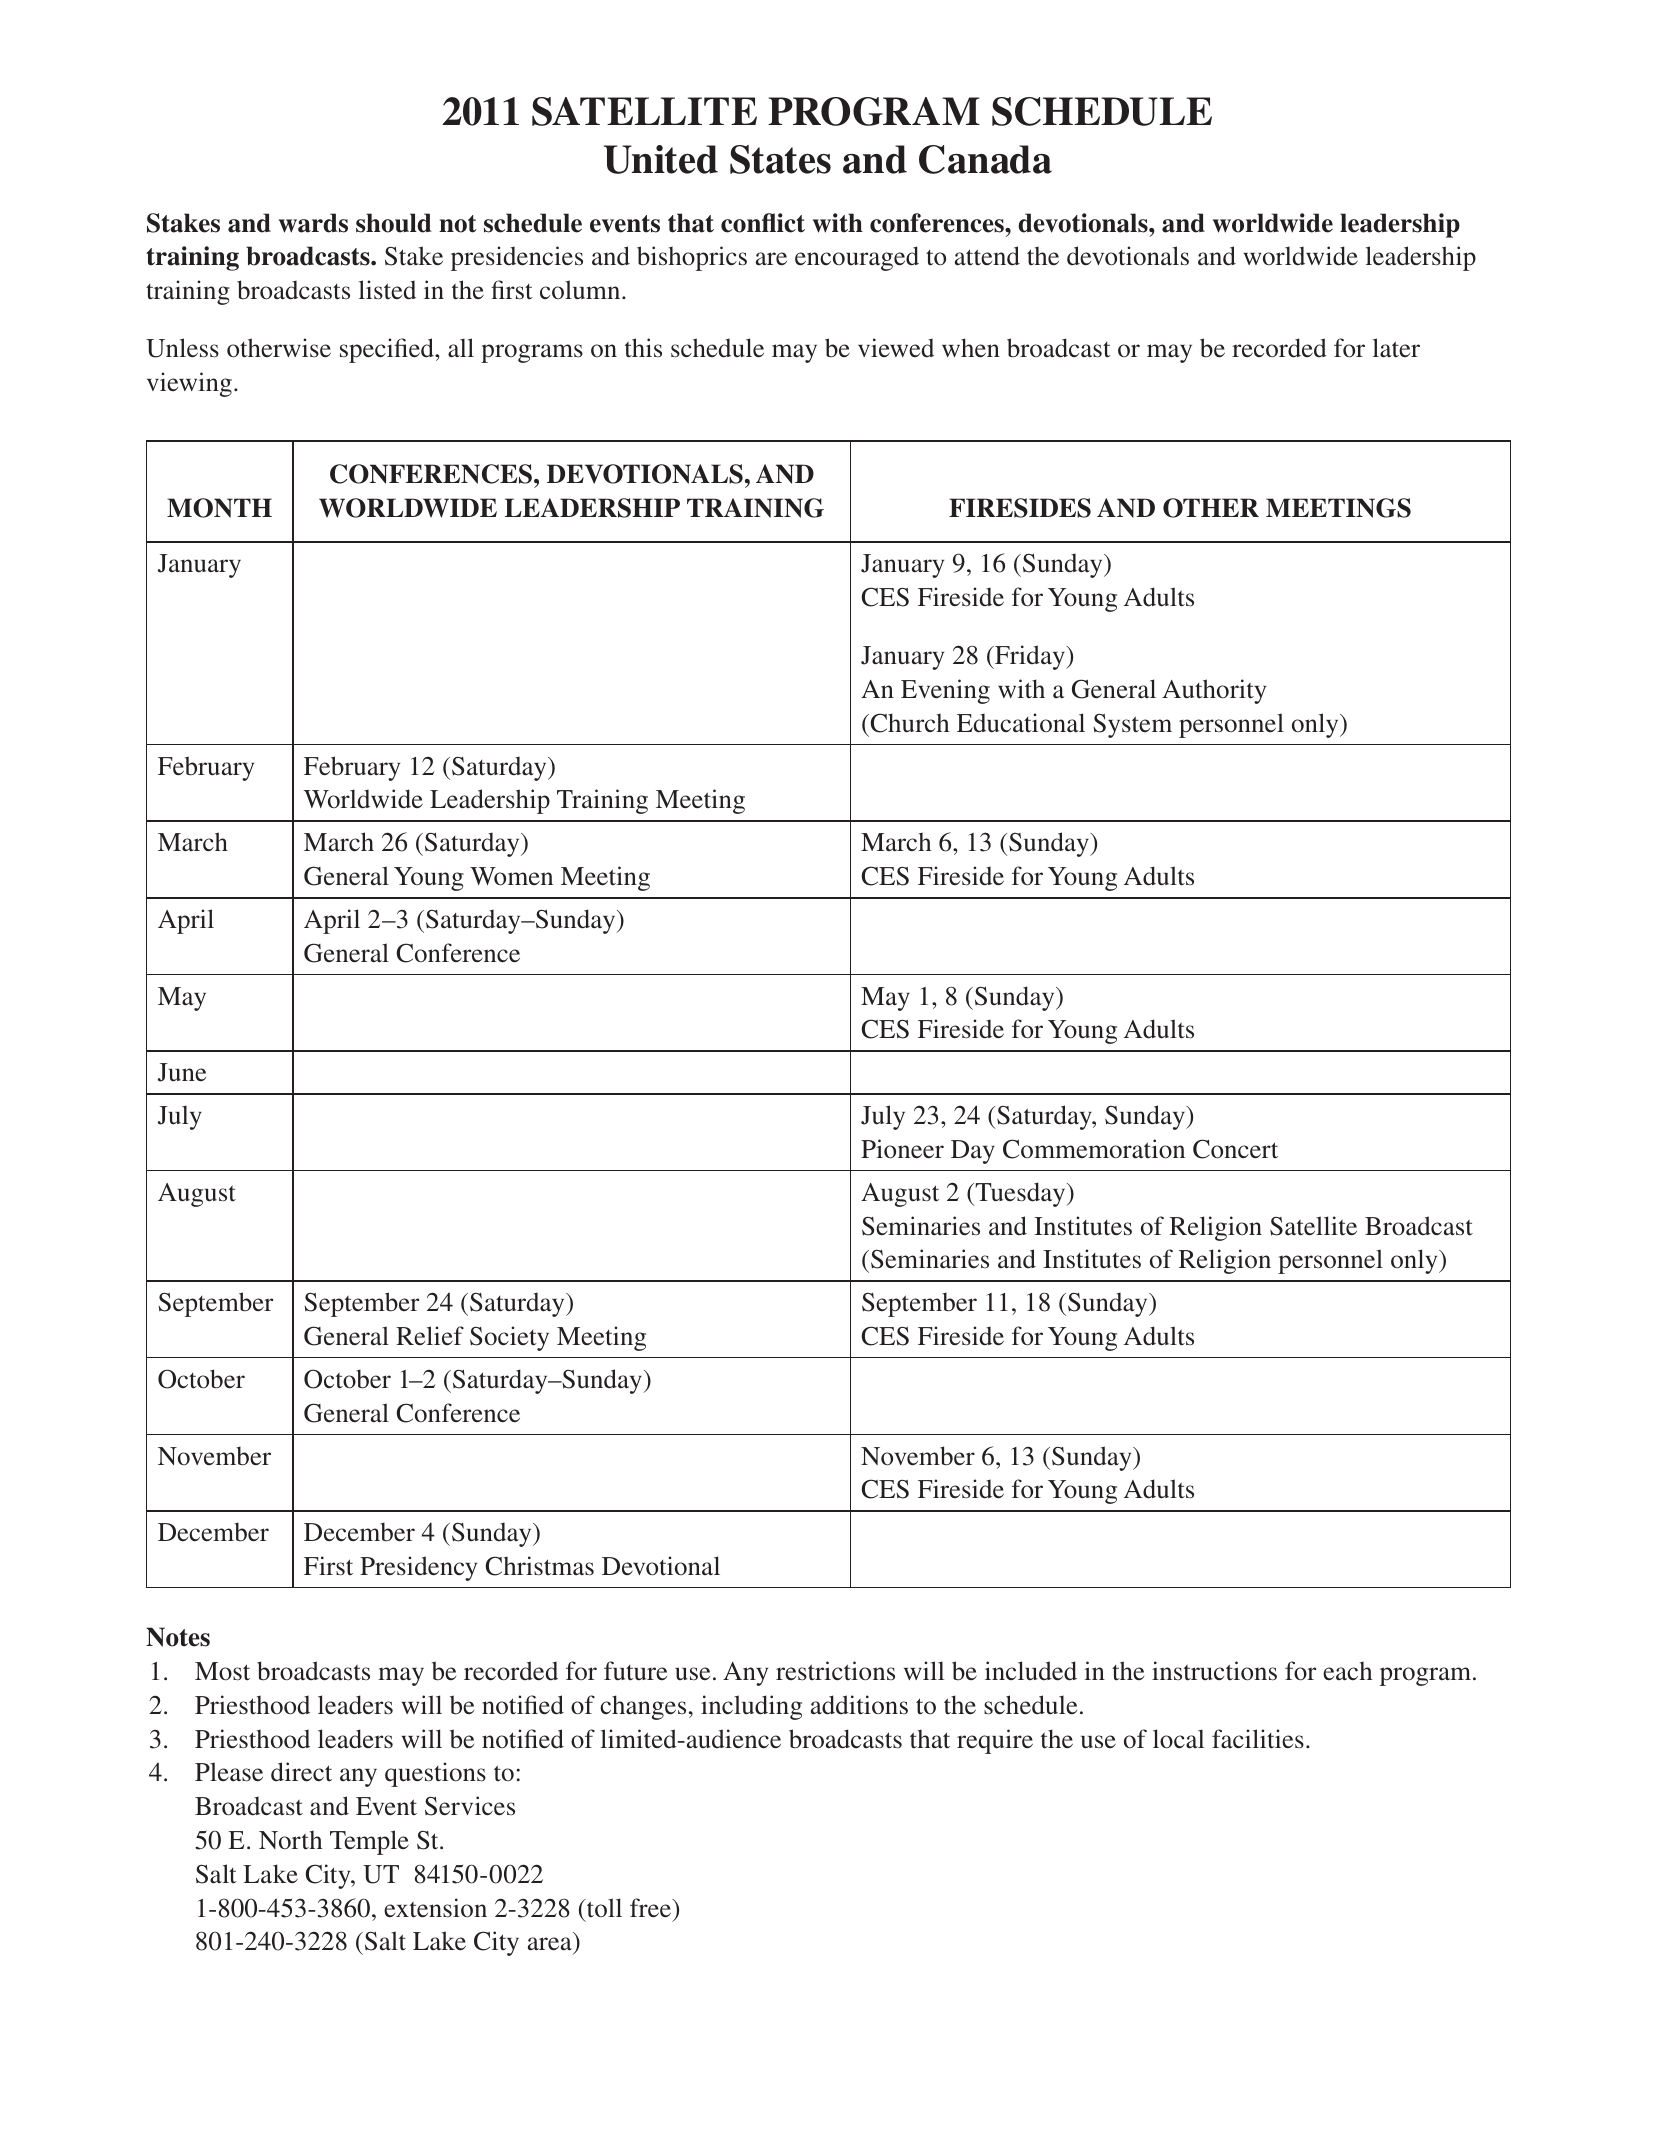 Image resolution: width=1656 pixels, height=2143 pixels. What do you see at coordinates (763, 223) in the screenshot?
I see `conflict` at bounding box center [763, 223].
